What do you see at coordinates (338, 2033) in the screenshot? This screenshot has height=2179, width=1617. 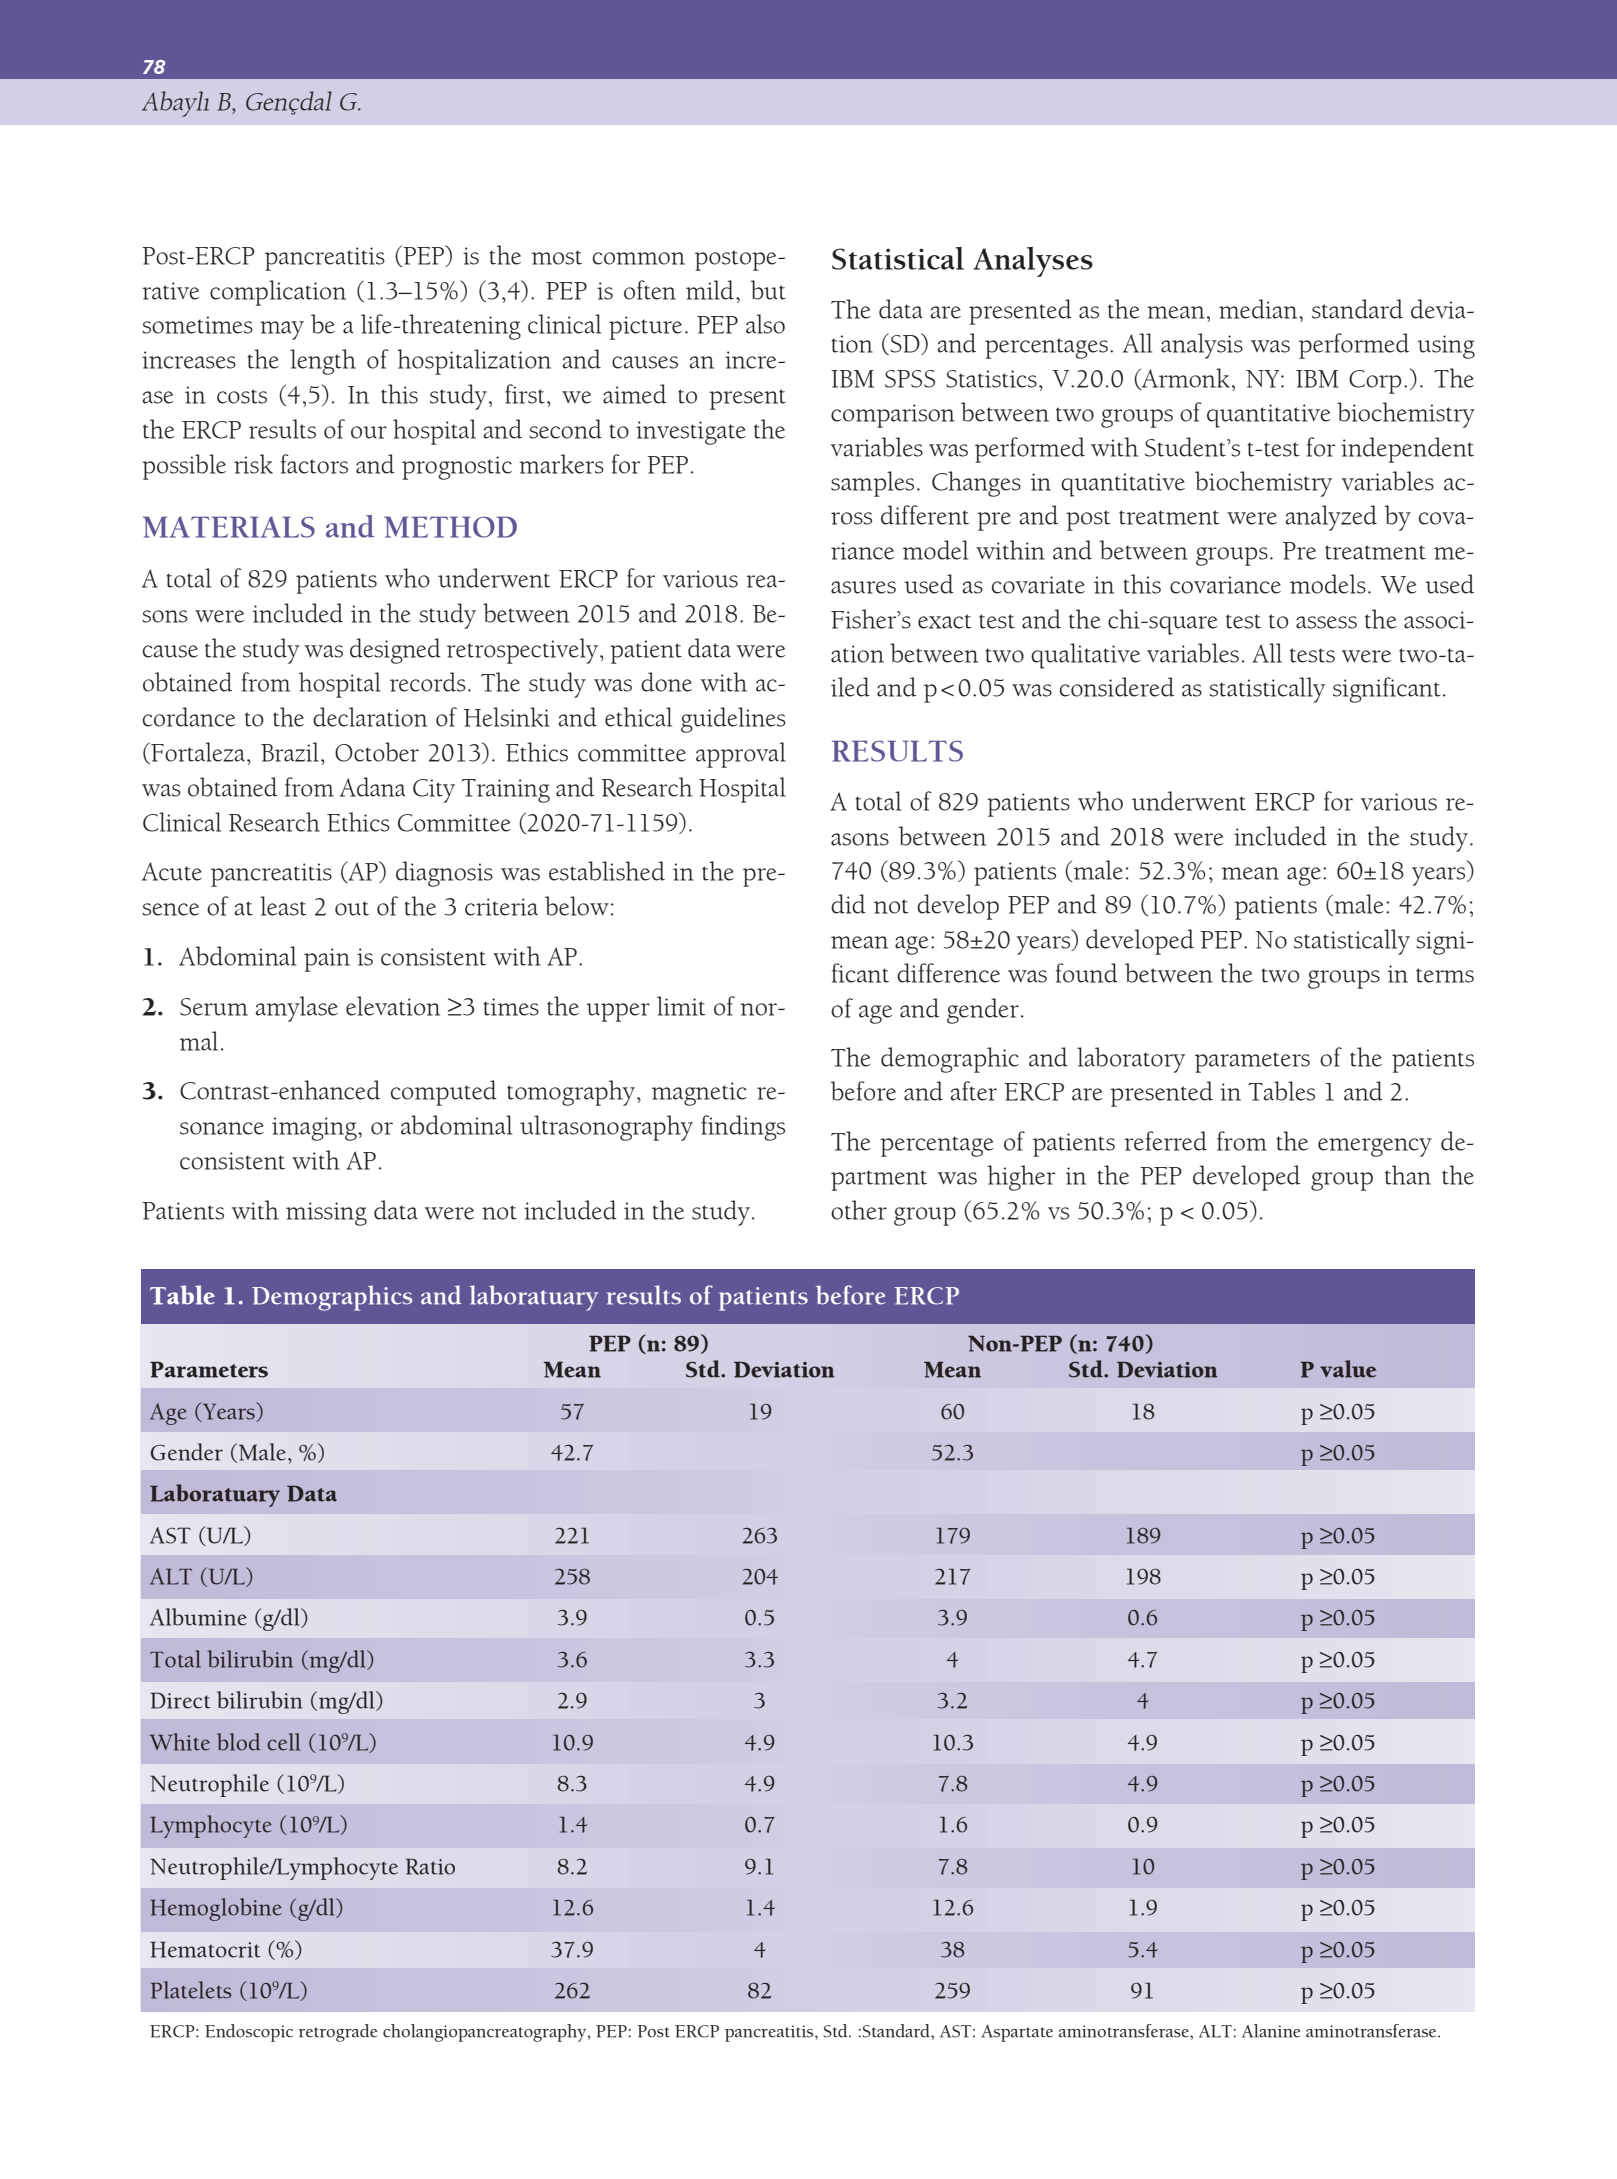 I see `retrograde` at bounding box center [338, 2033].
